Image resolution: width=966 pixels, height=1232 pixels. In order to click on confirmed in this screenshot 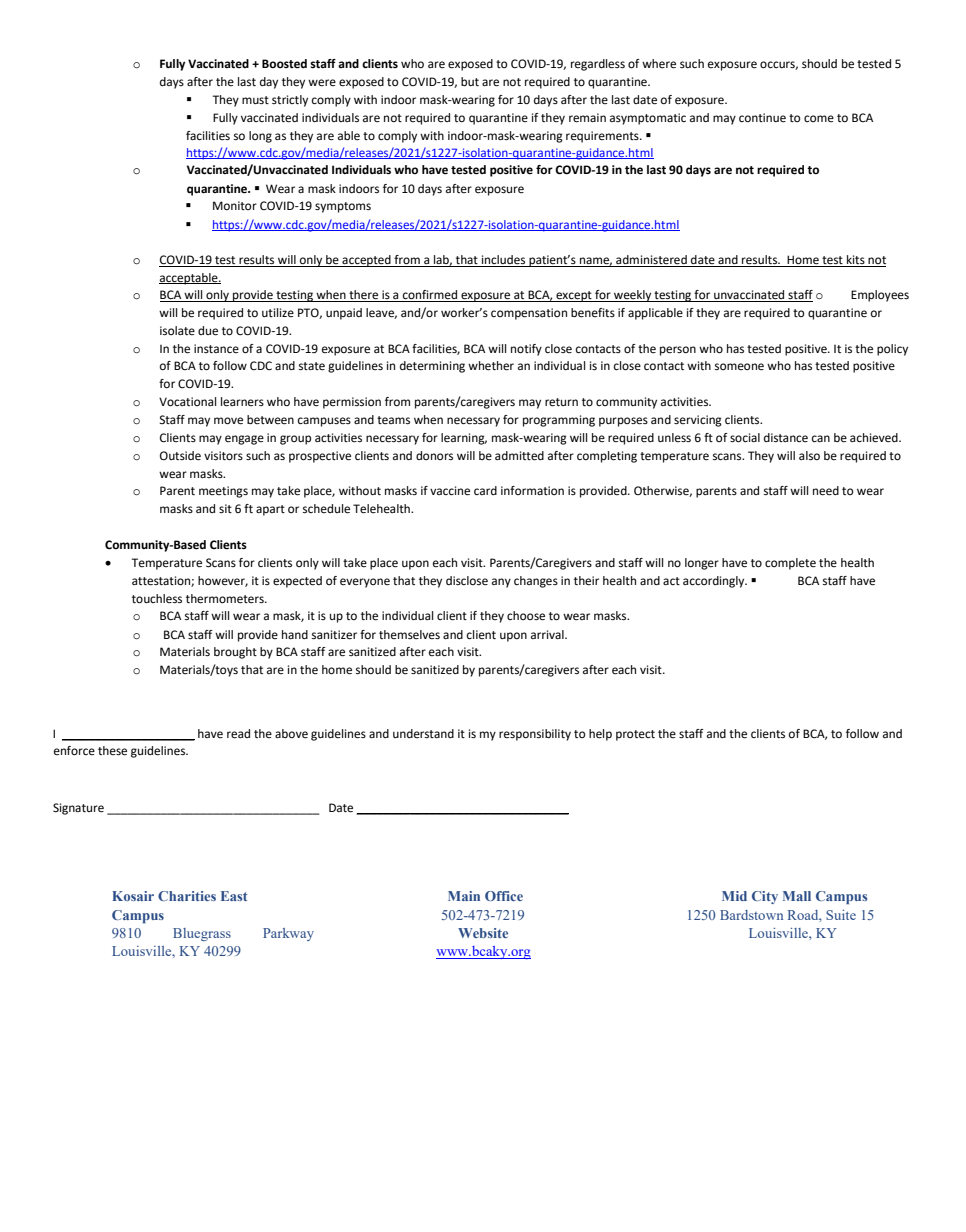, I will do `click(430, 296)`.
